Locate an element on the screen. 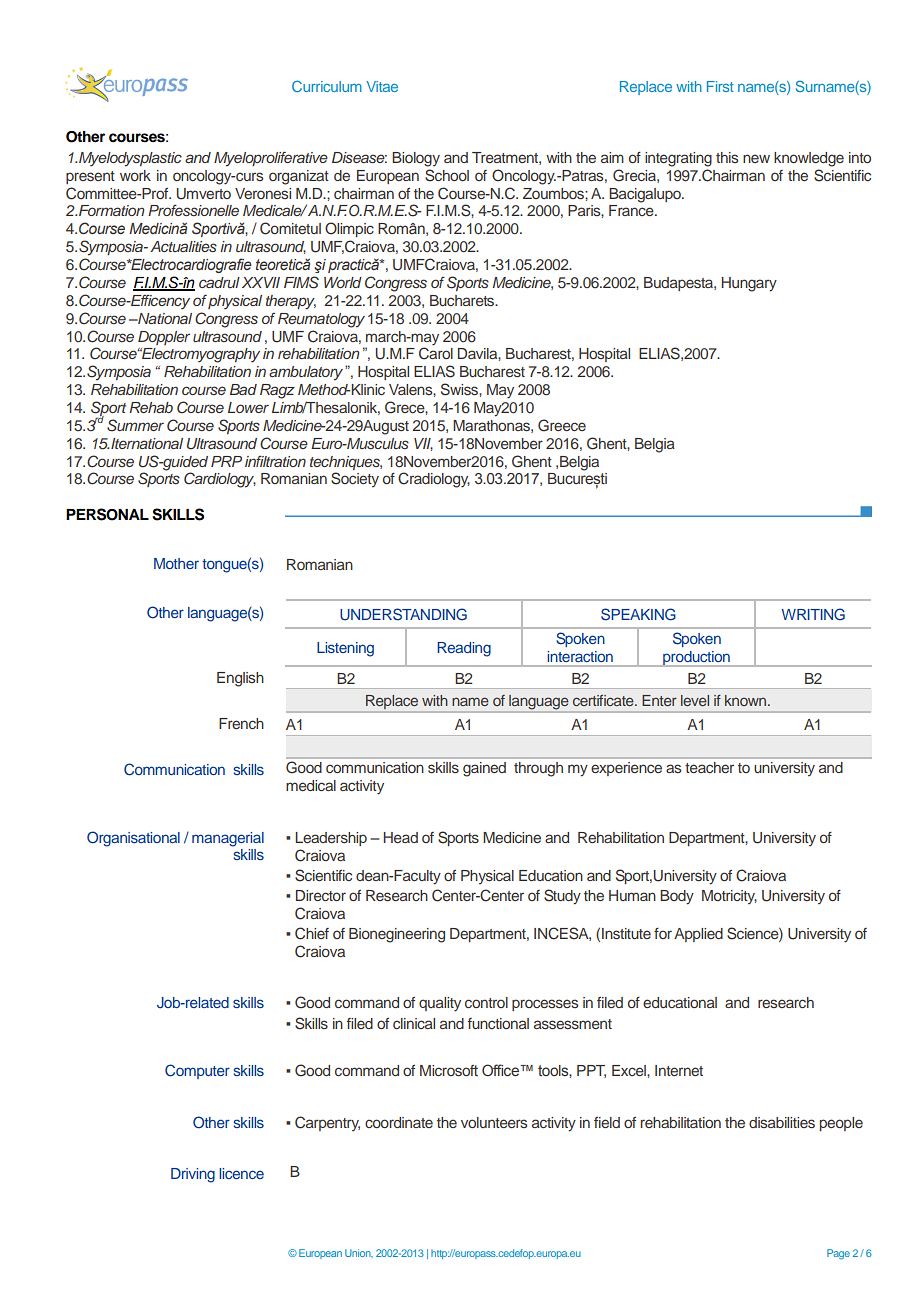 Image resolution: width=924 pixels, height=1308 pixels. Body is located at coordinates (677, 897).
